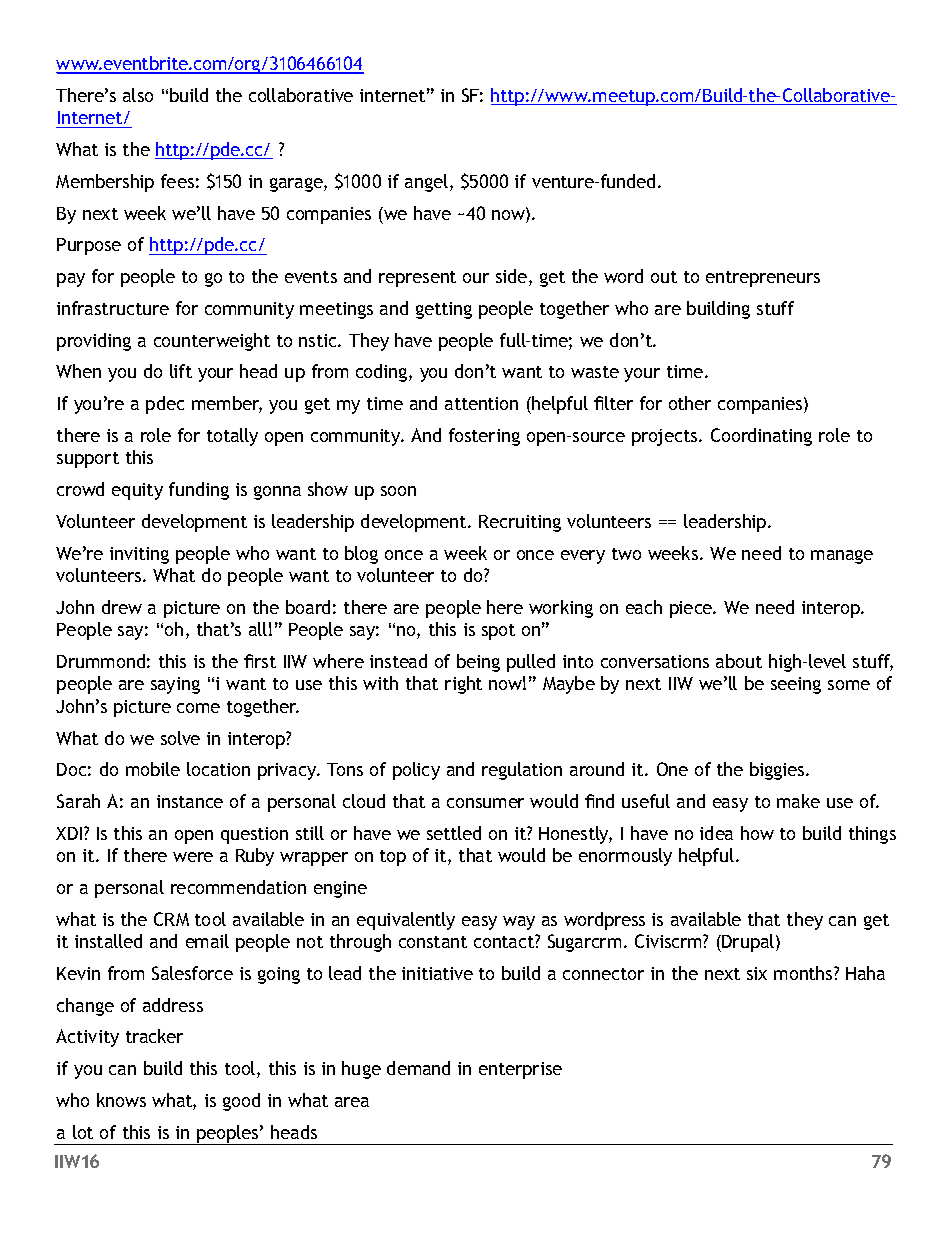  Describe the element at coordinates (498, 632) in the document. I see `spot` at that location.
